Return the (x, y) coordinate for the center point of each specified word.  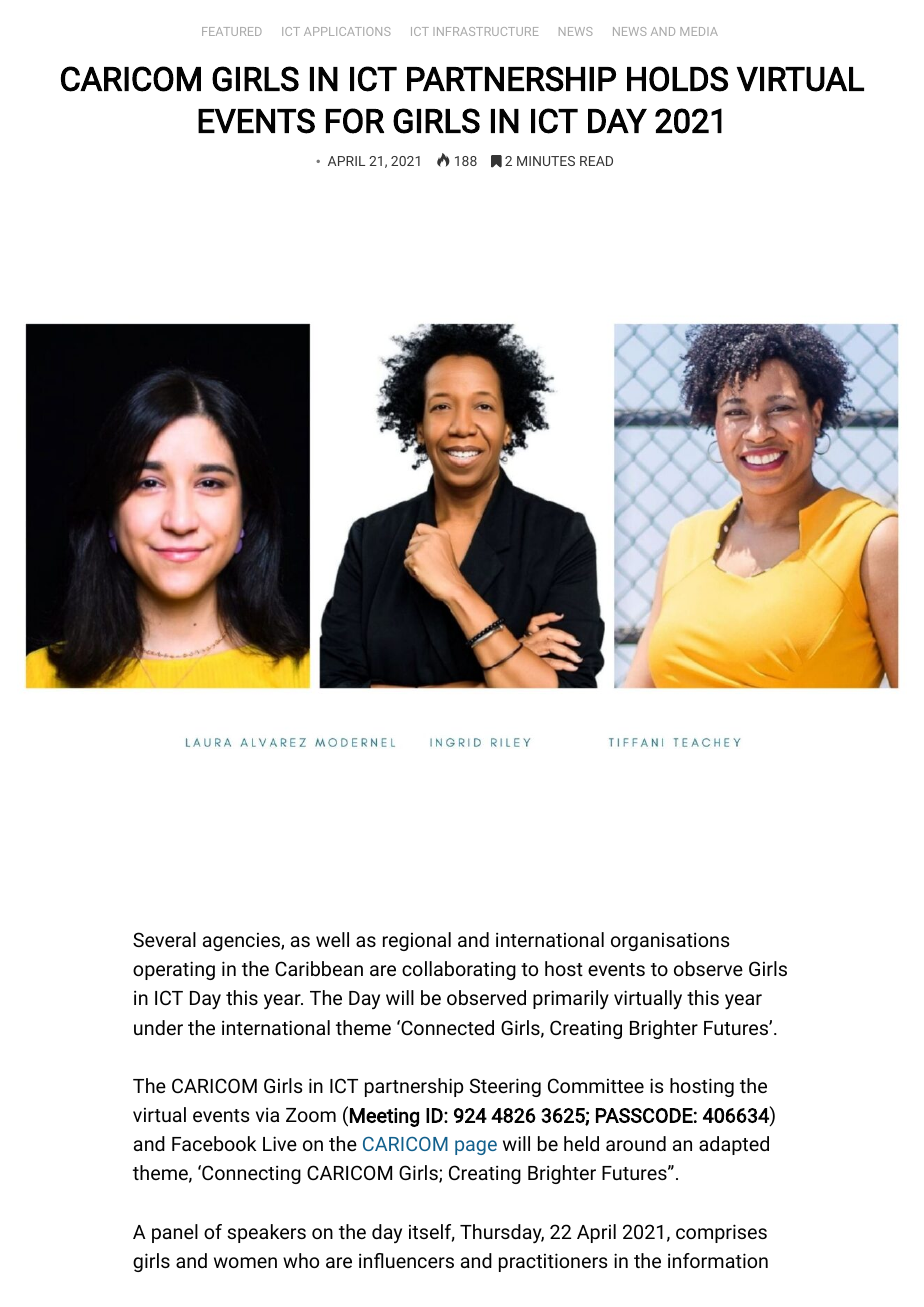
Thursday (502, 1233)
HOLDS (677, 79)
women (245, 1262)
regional (417, 941)
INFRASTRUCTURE (486, 31)
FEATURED (232, 31)
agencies (242, 942)
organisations (670, 941)
